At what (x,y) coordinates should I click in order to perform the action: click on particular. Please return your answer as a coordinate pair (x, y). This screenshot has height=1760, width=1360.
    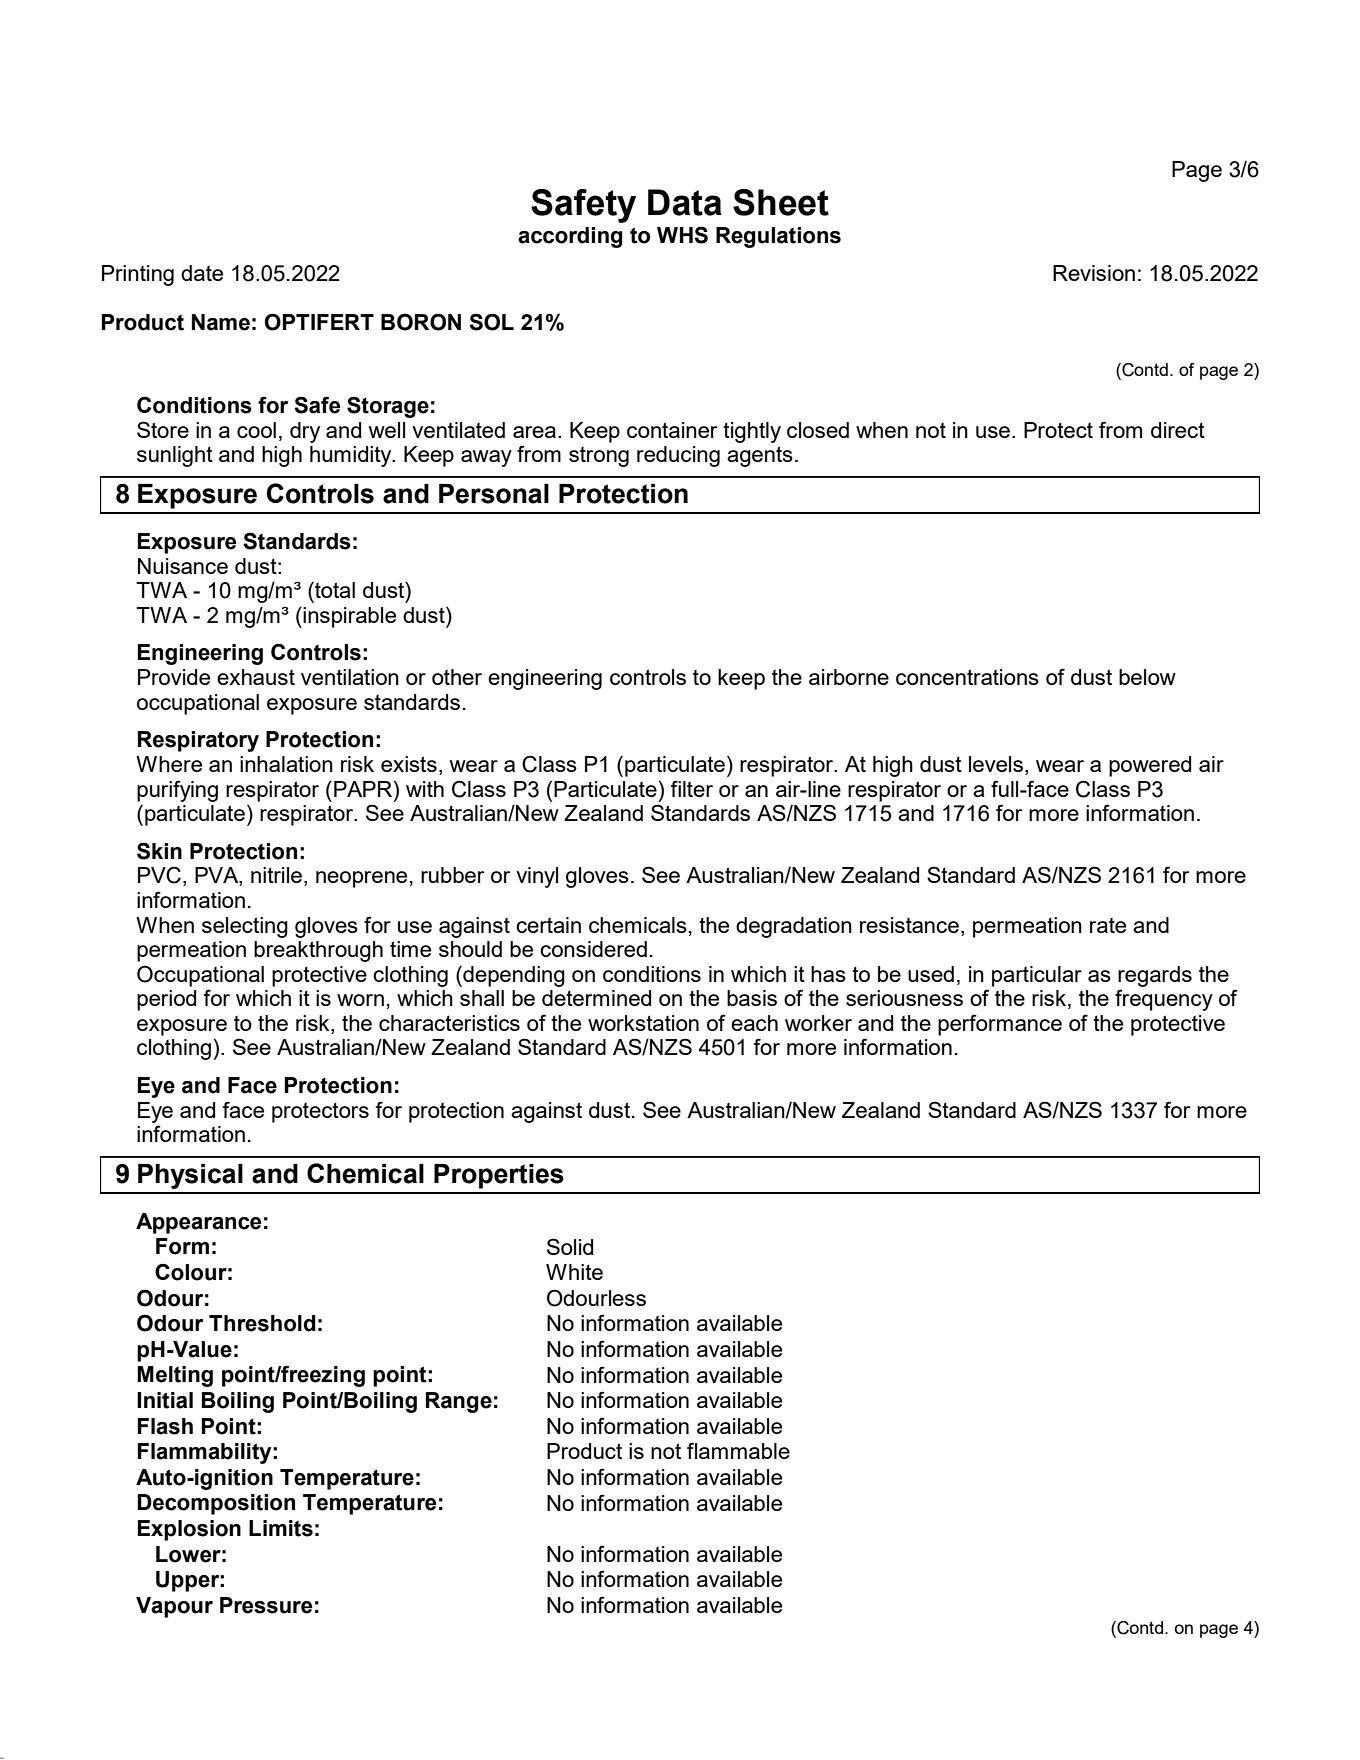
    Looking at the image, I should click on (1037, 976).
